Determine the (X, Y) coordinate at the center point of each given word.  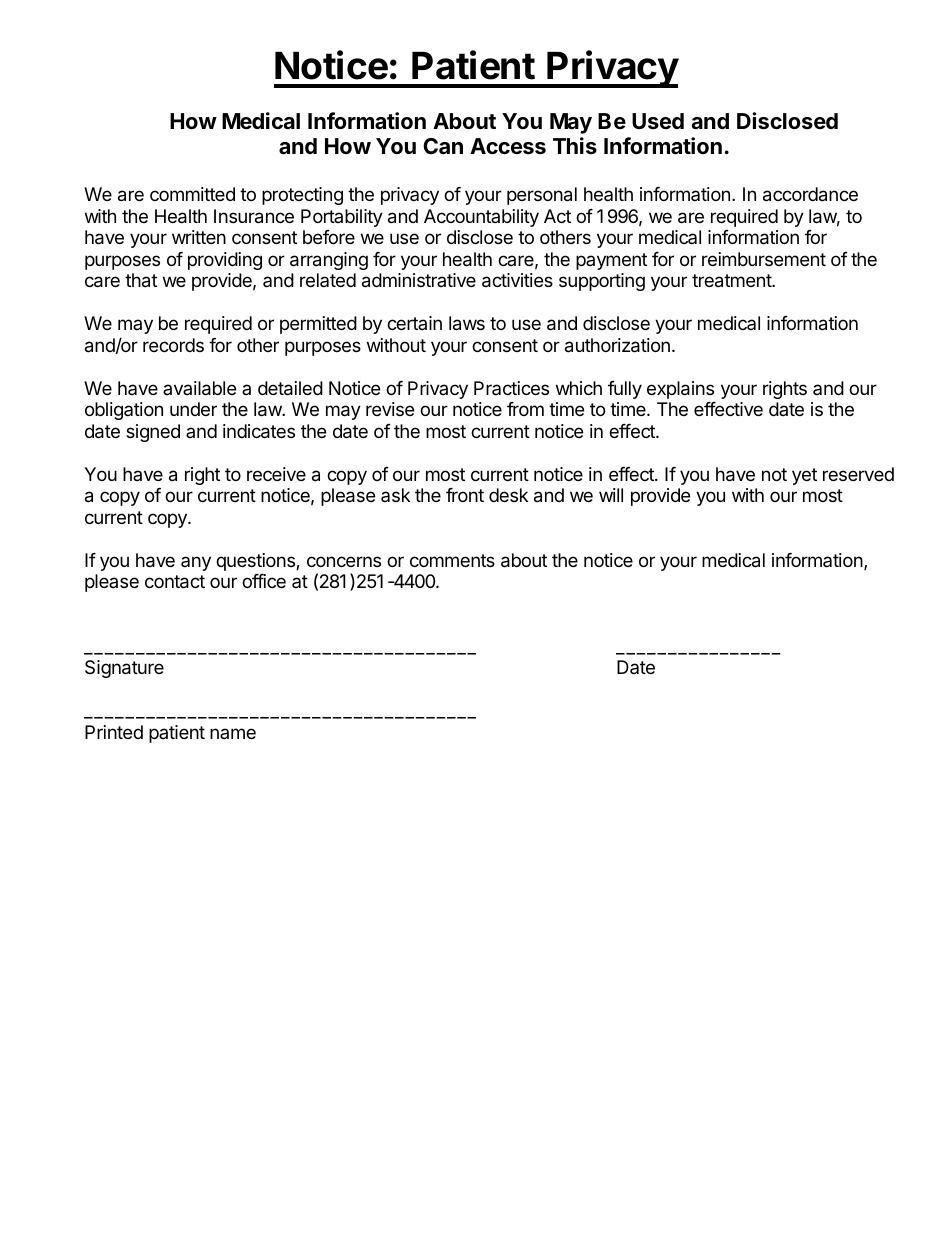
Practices (511, 388)
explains (680, 390)
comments (452, 560)
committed (192, 194)
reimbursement (764, 259)
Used (658, 121)
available (199, 388)
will (611, 495)
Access (508, 146)
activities (517, 280)
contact (175, 582)
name (233, 733)
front (465, 495)
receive (276, 474)
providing (225, 261)
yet (804, 476)
